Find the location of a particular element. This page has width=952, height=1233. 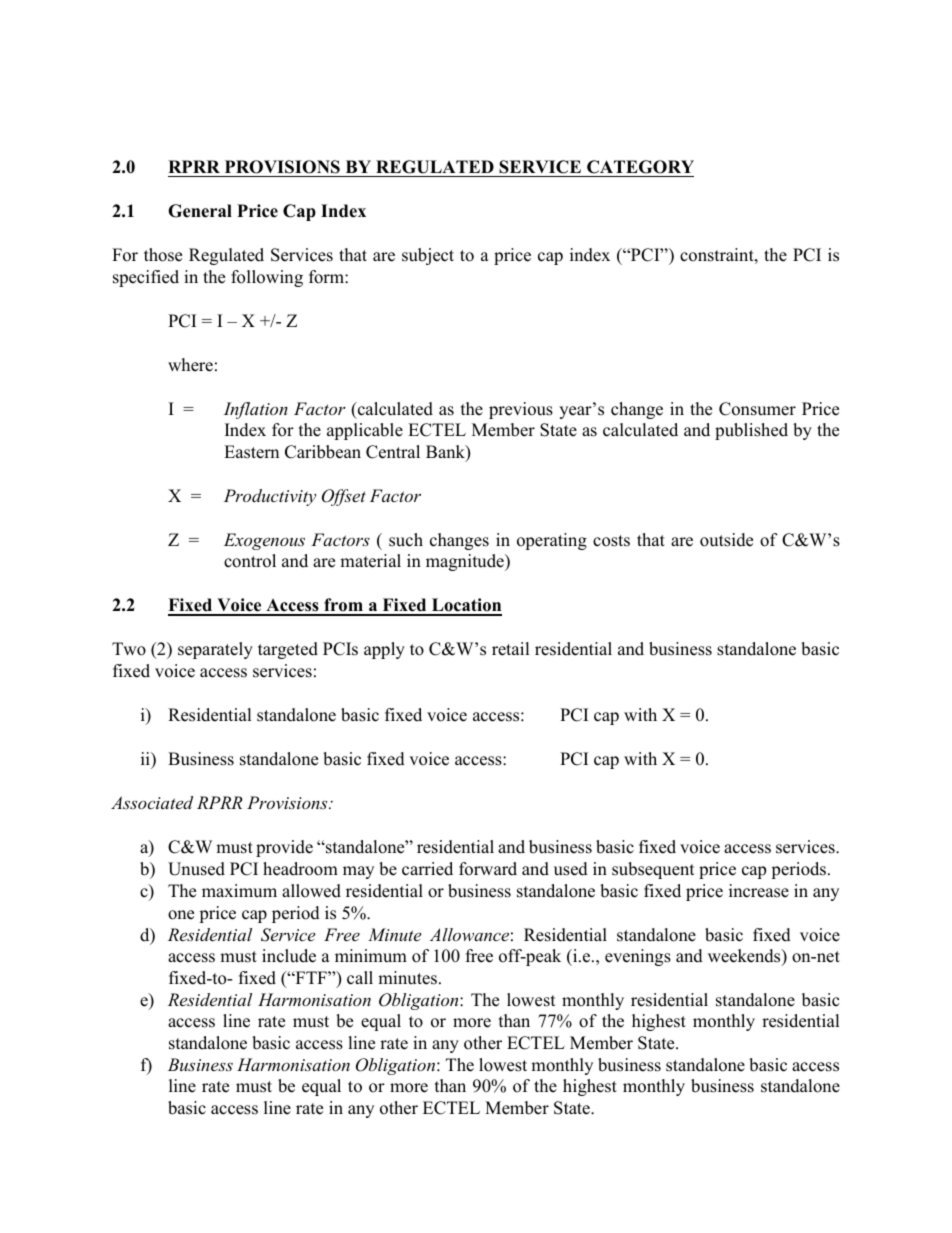

Two is located at coordinates (129, 649).
